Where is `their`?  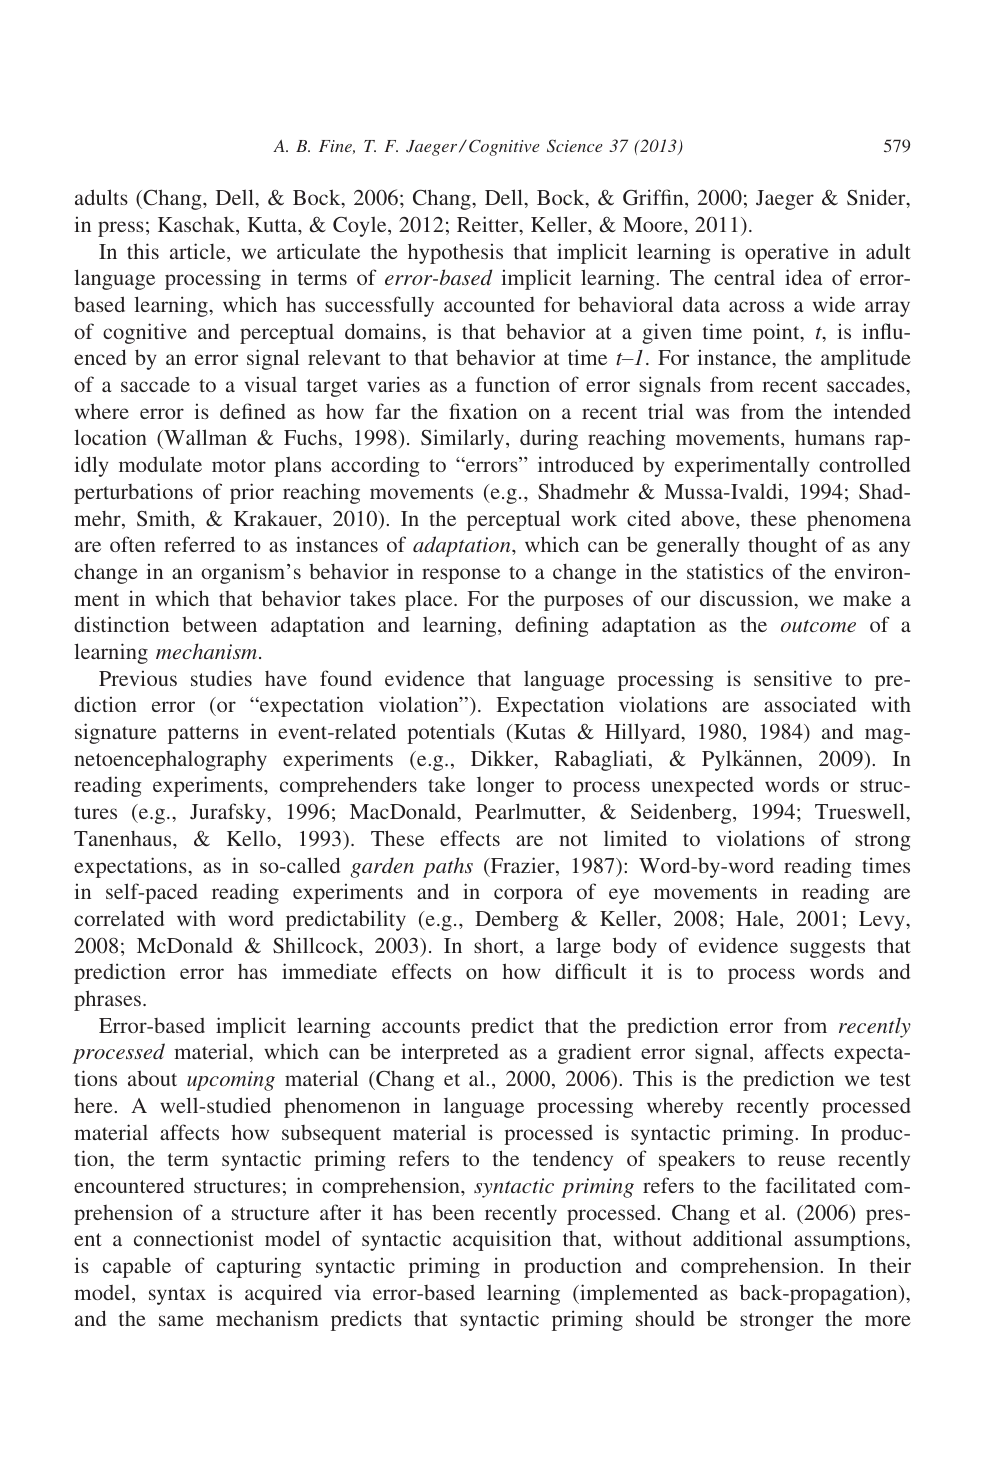 their is located at coordinates (890, 1265).
